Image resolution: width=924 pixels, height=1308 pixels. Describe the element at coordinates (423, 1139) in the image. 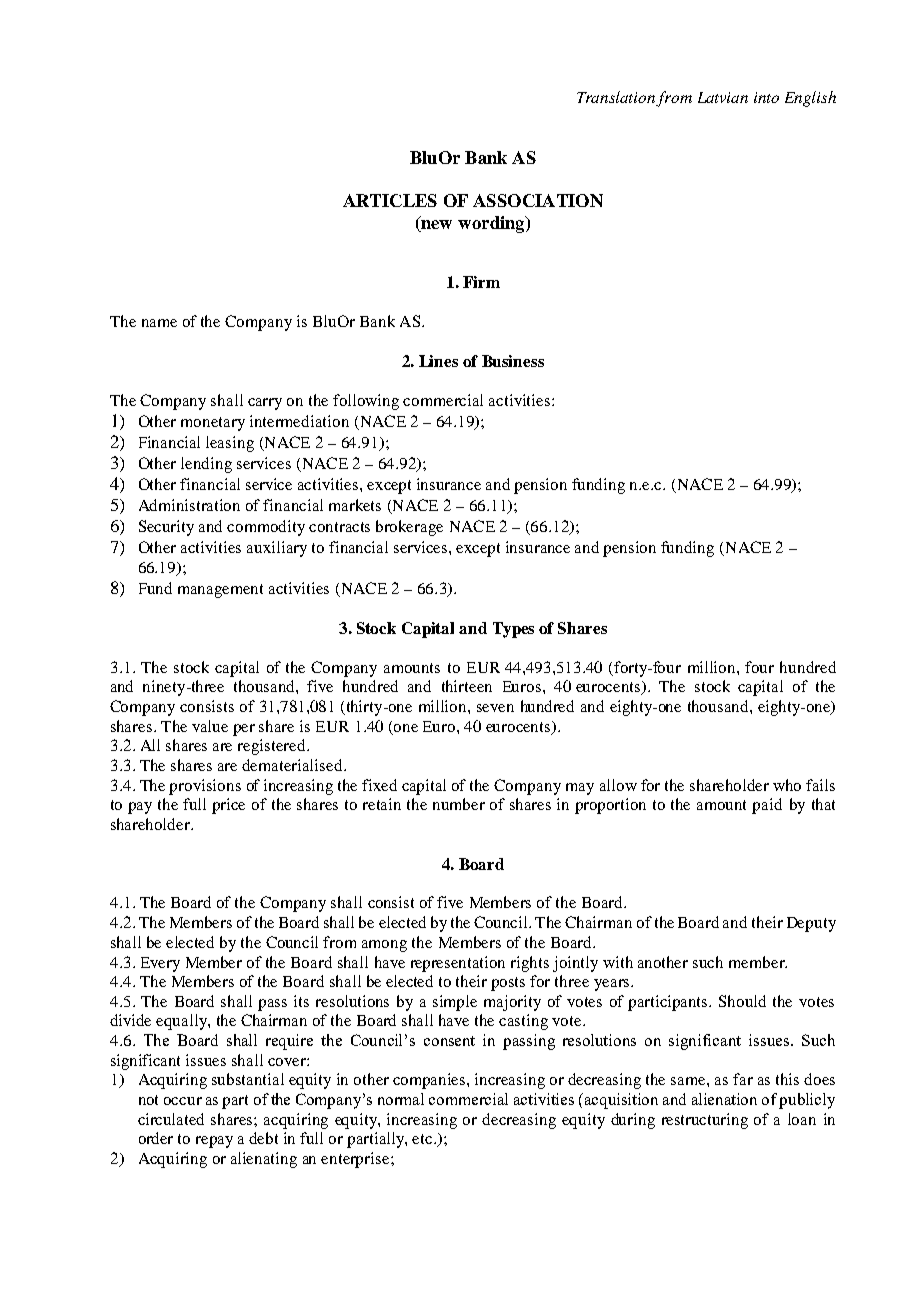

I see `etc` at that location.
